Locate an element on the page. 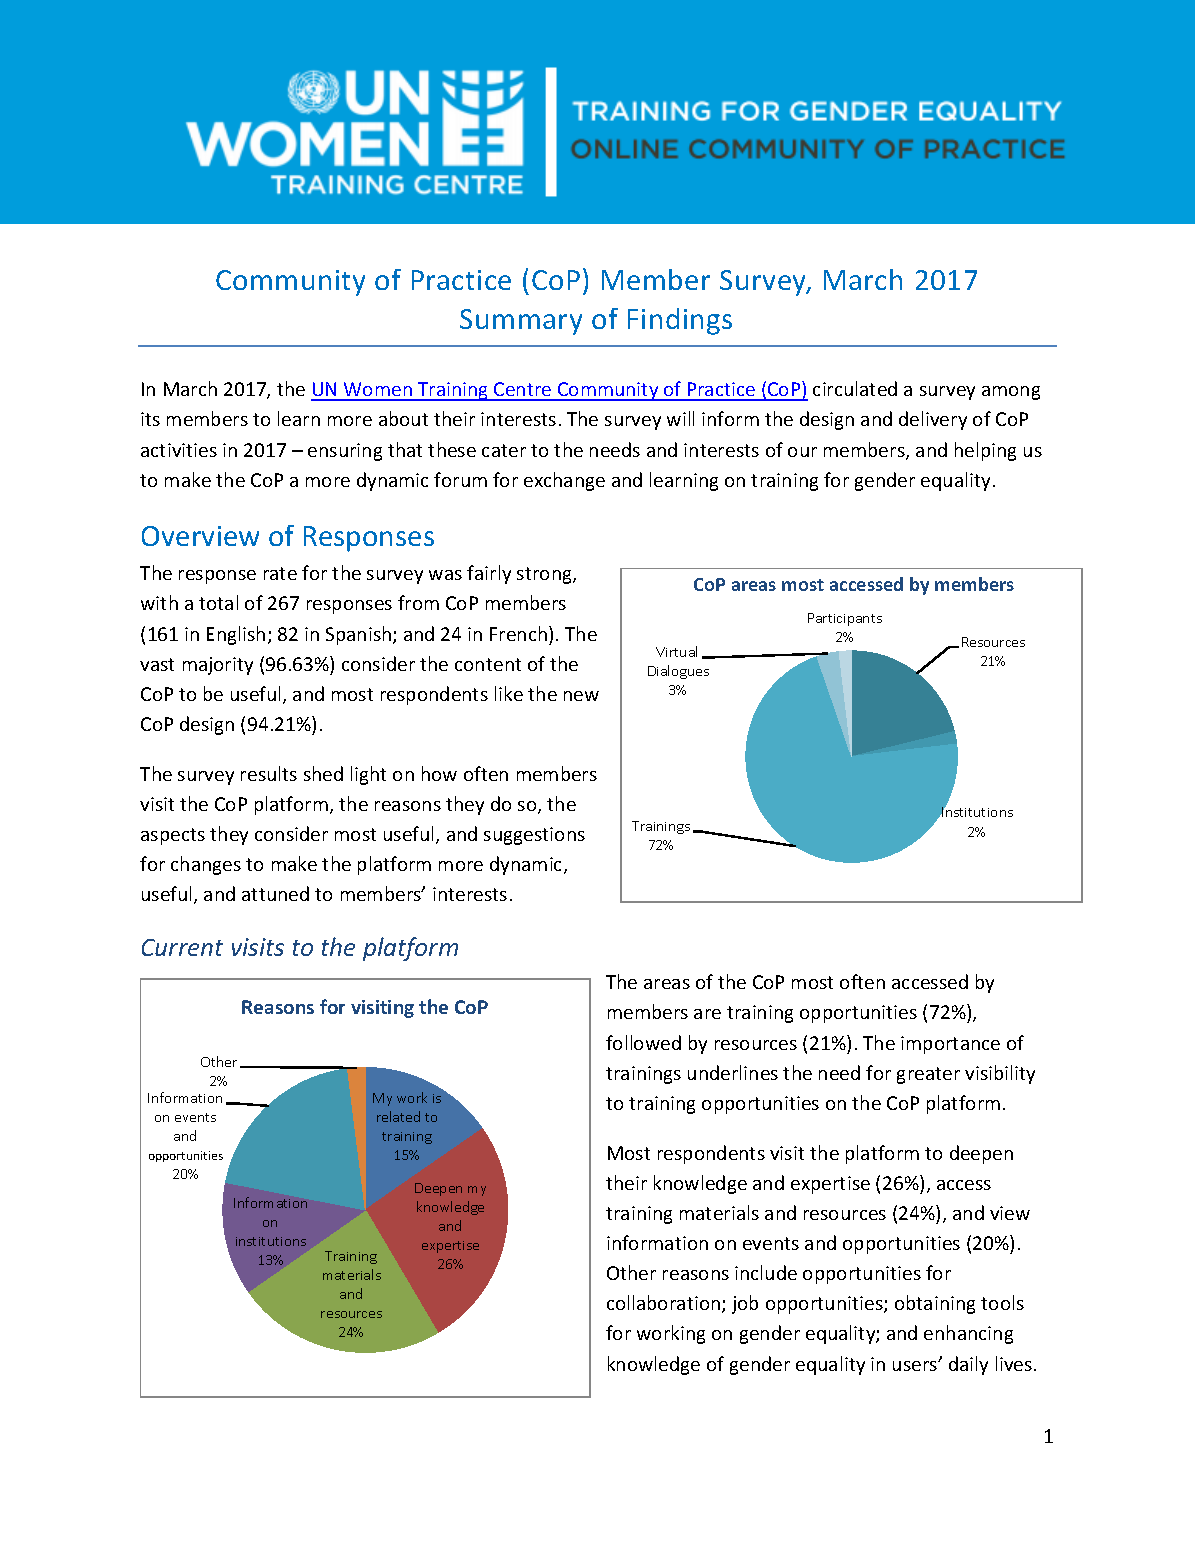 This document has height=1546, width=1195. circulated is located at coordinates (855, 388).
